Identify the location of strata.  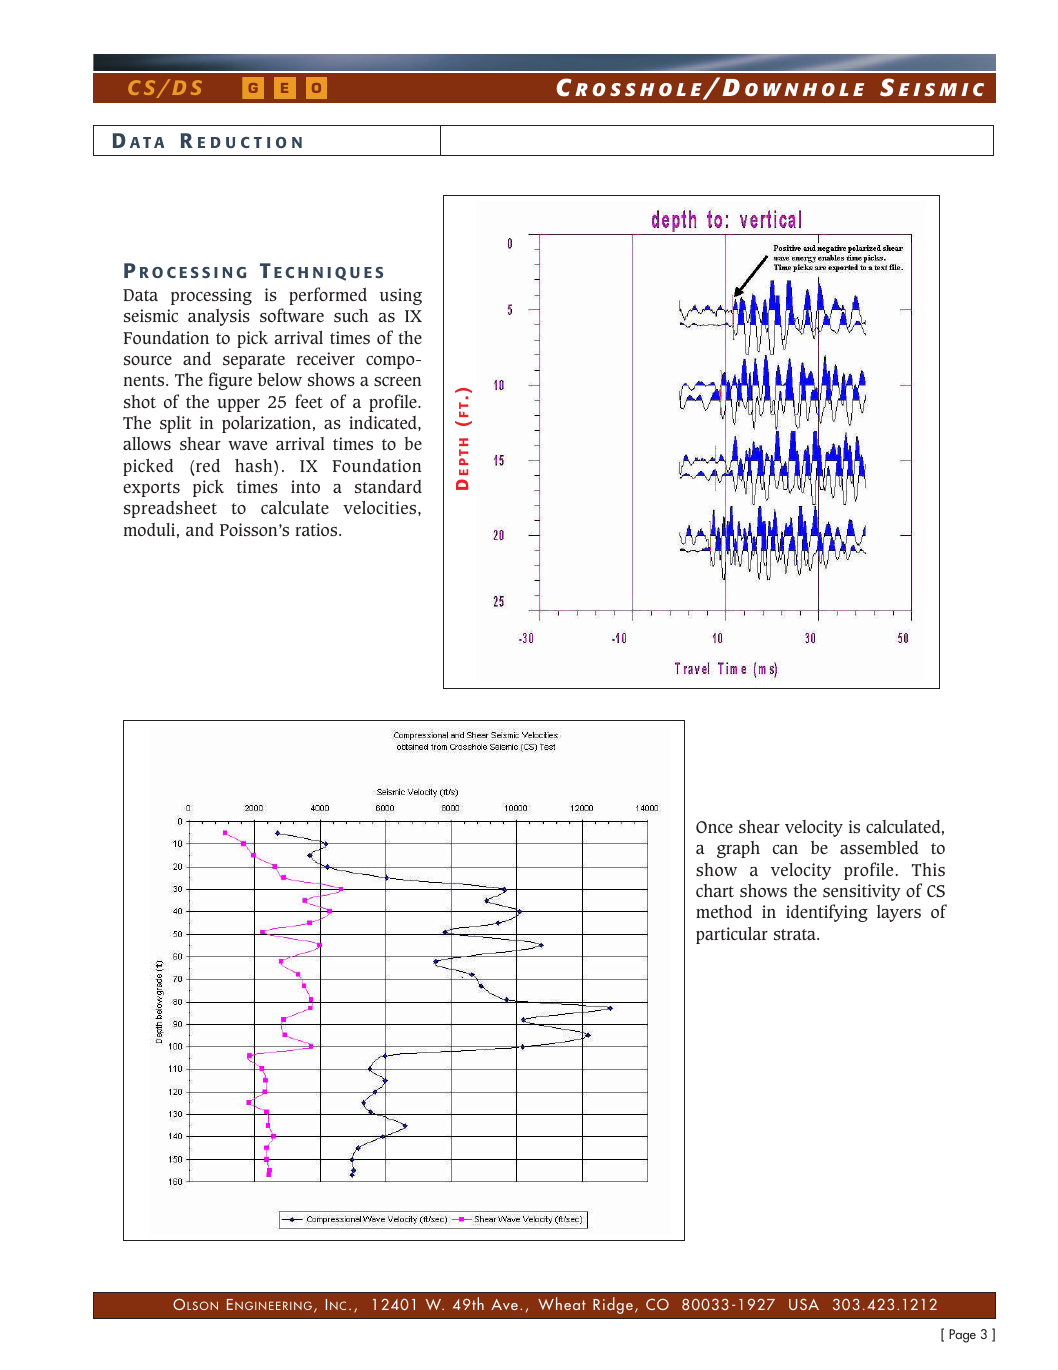
(796, 934).
